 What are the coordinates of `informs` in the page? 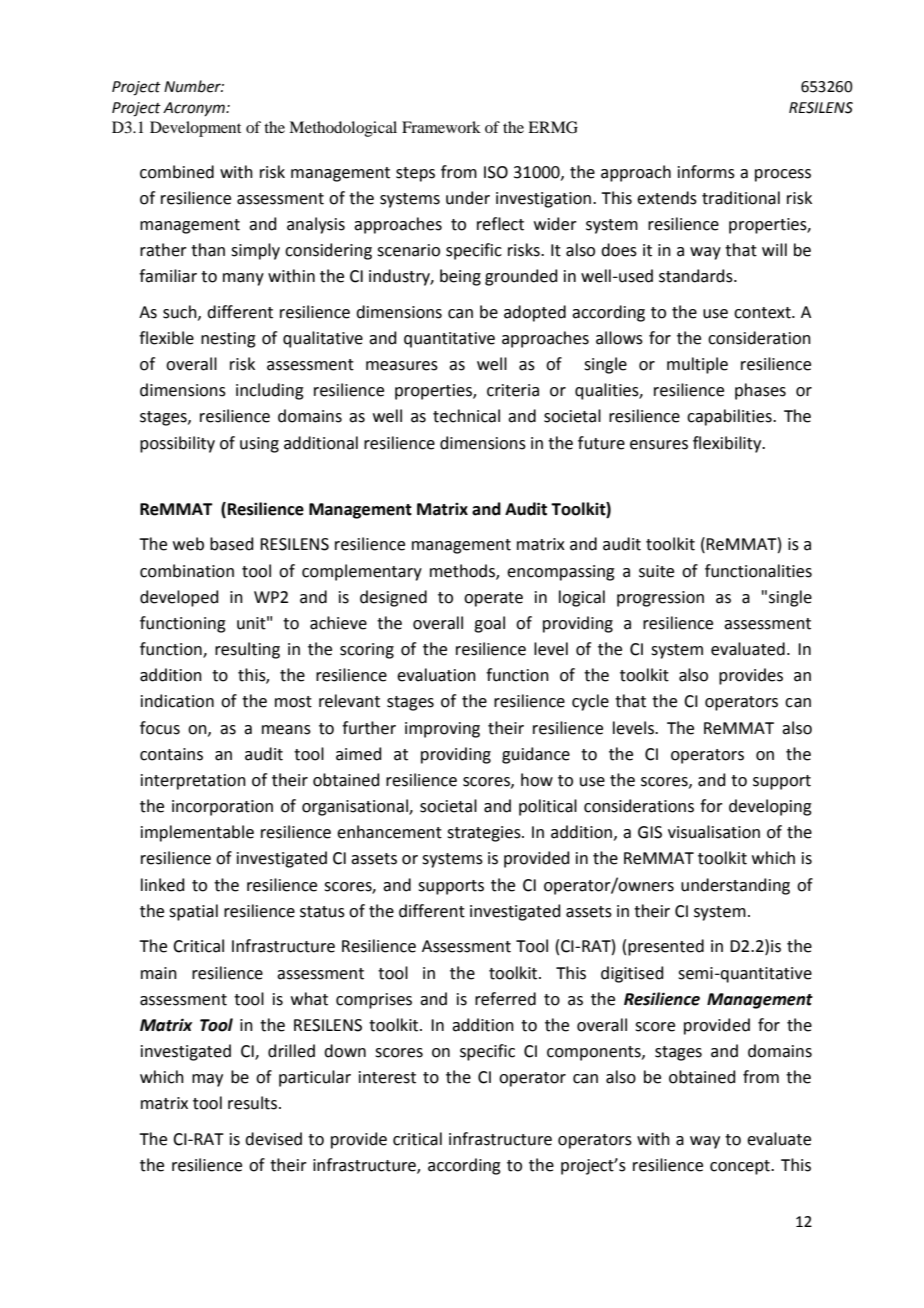 It's located at (706, 172).
